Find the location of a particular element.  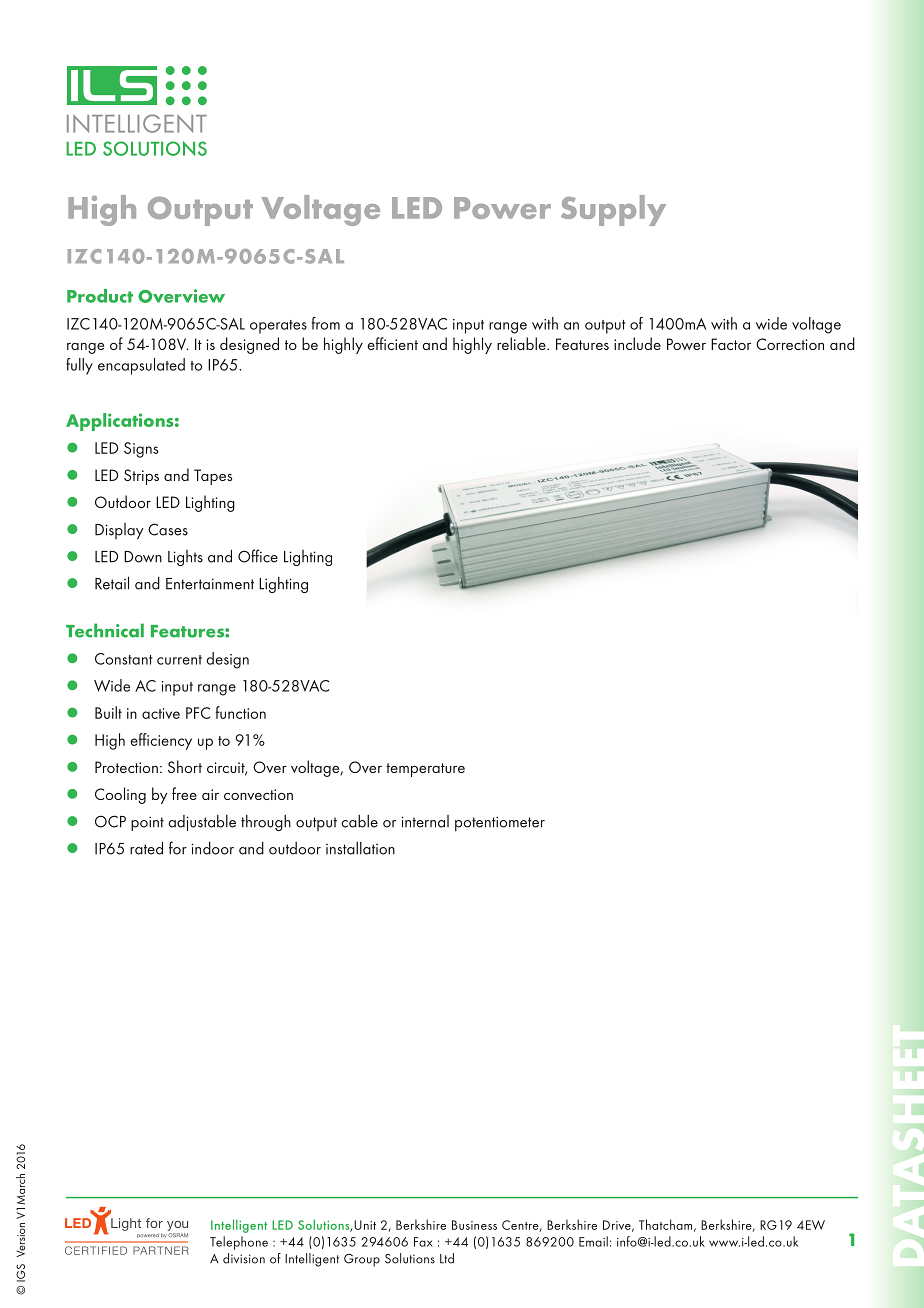

Factor is located at coordinates (731, 344).
